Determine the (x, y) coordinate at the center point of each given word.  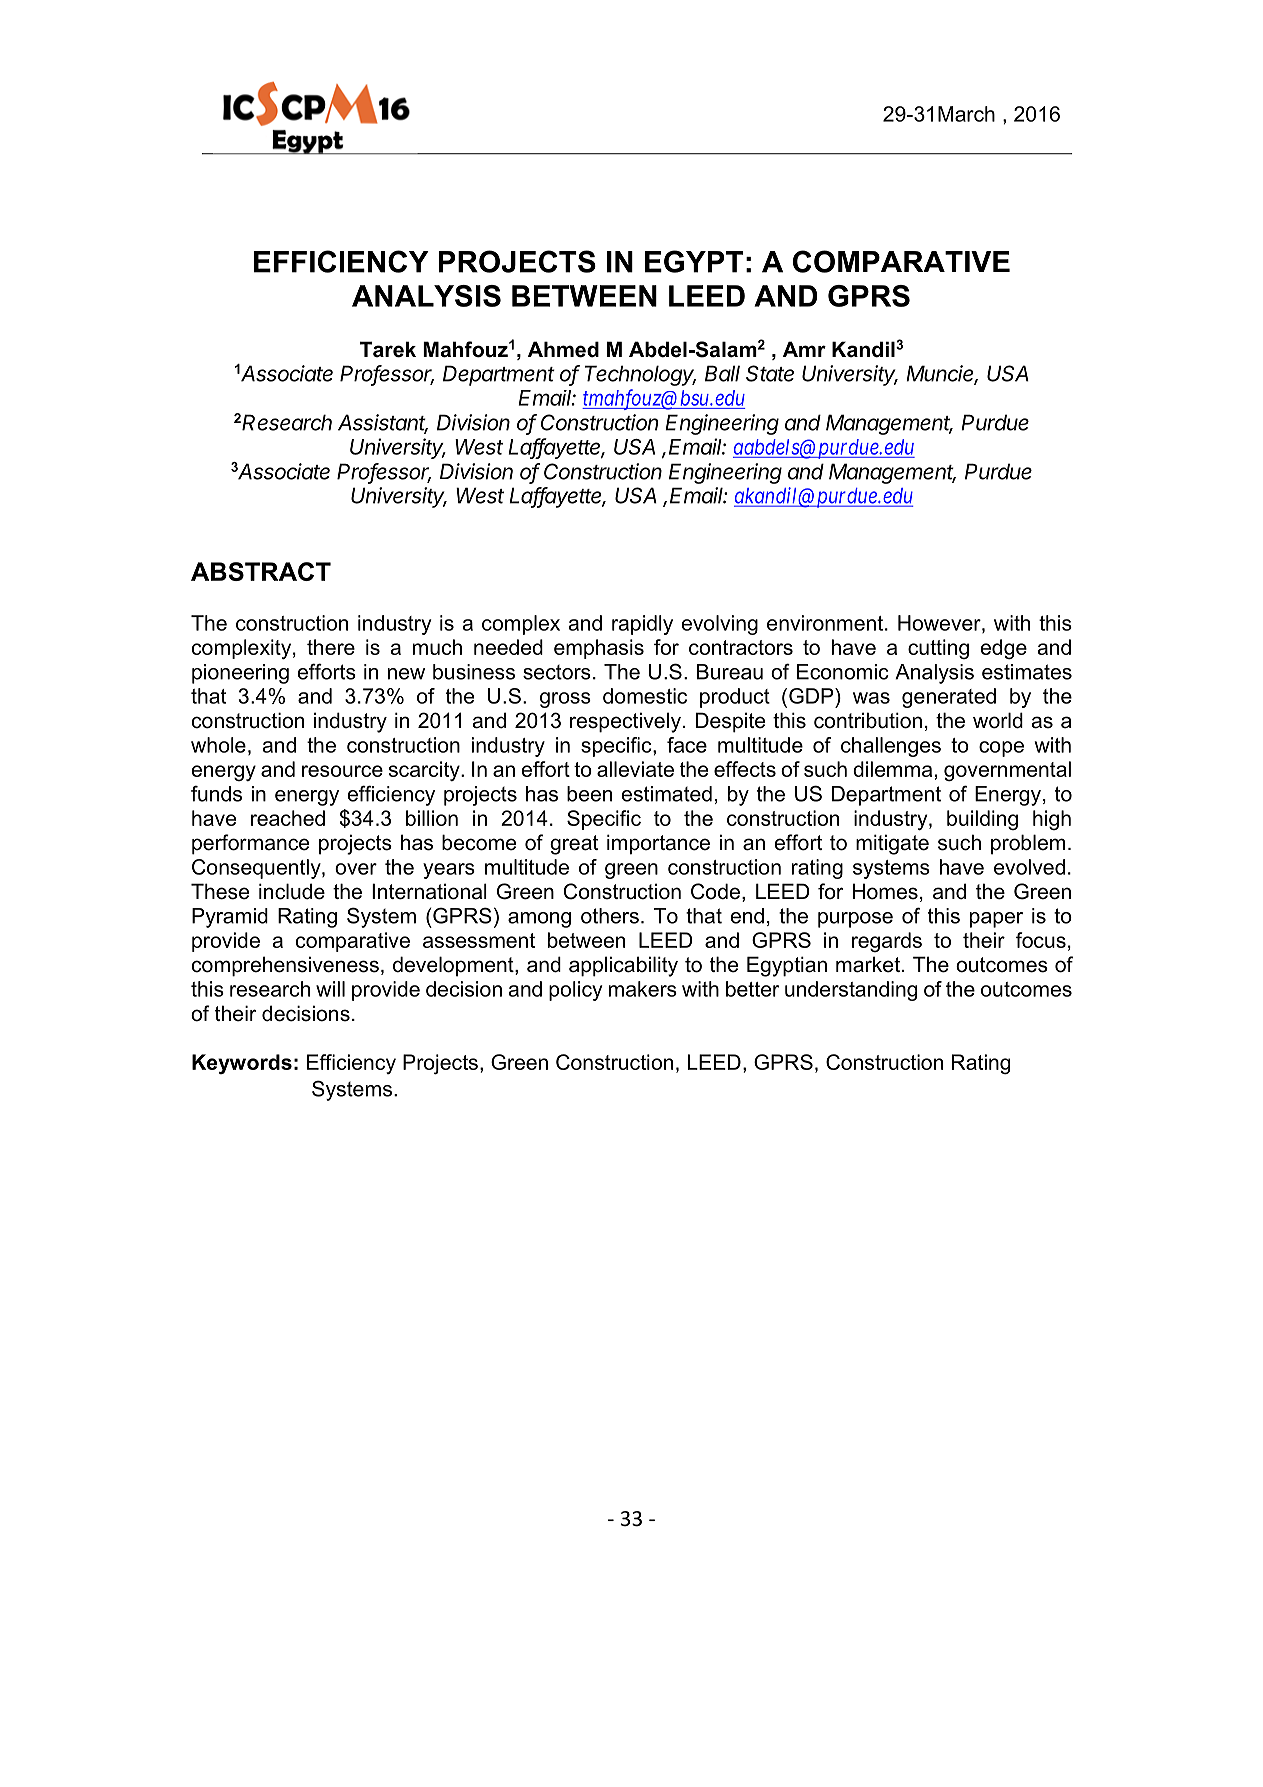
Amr (804, 349)
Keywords (242, 1064)
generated (949, 698)
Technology (640, 375)
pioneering (240, 674)
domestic (645, 696)
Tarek (388, 349)
